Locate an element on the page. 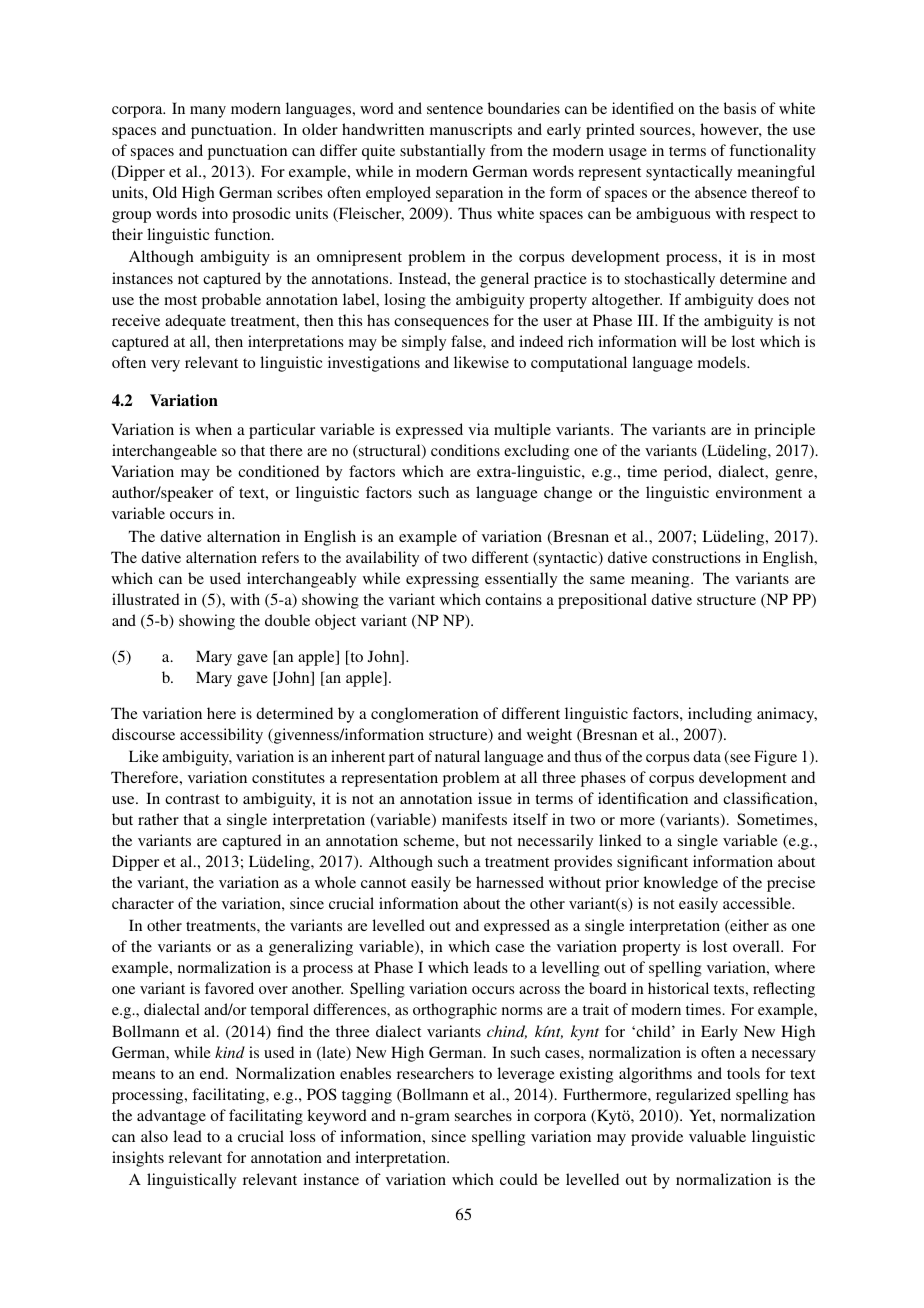 The image size is (924, 1308). many is located at coordinates (208, 112).
